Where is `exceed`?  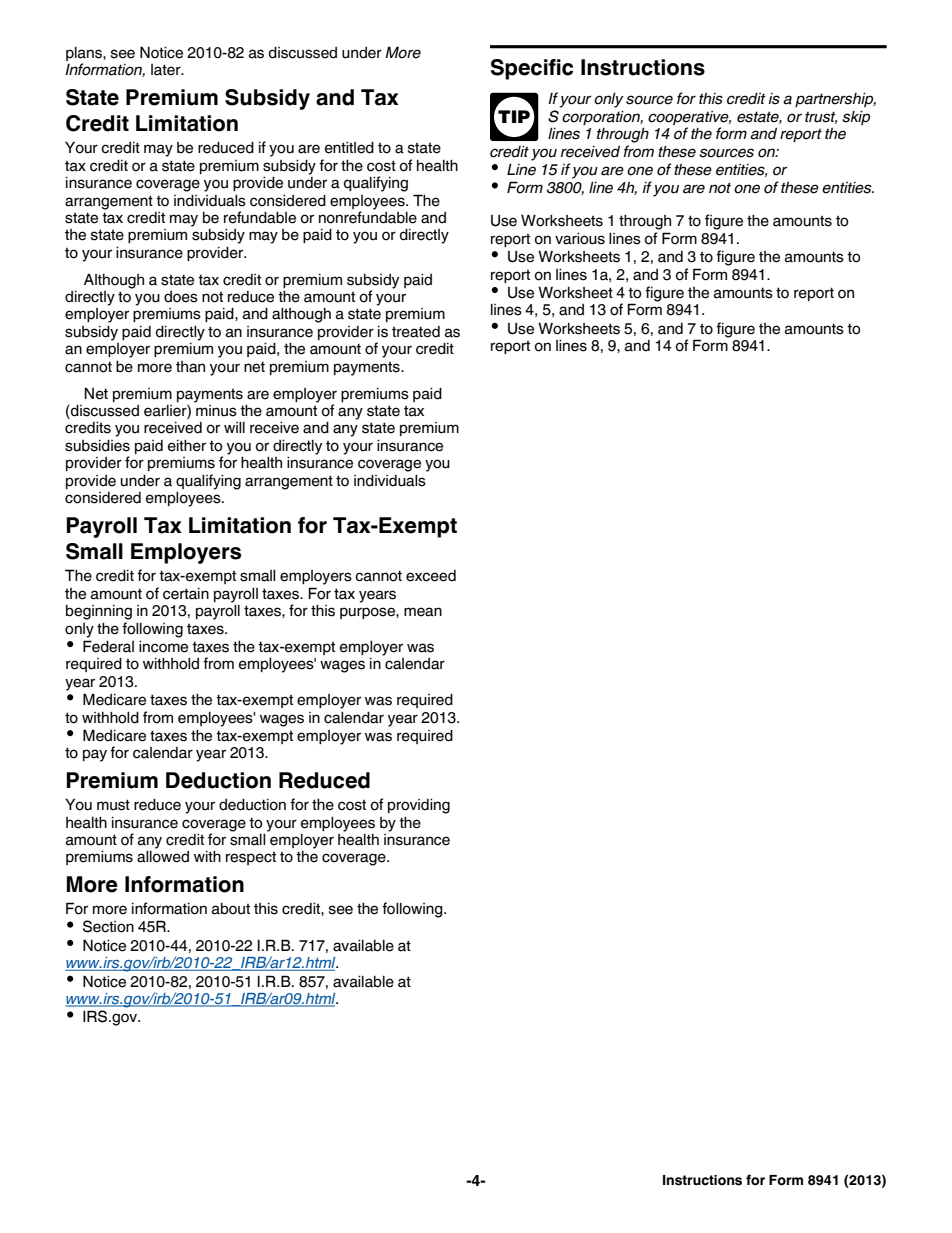
exceed is located at coordinates (431, 576).
